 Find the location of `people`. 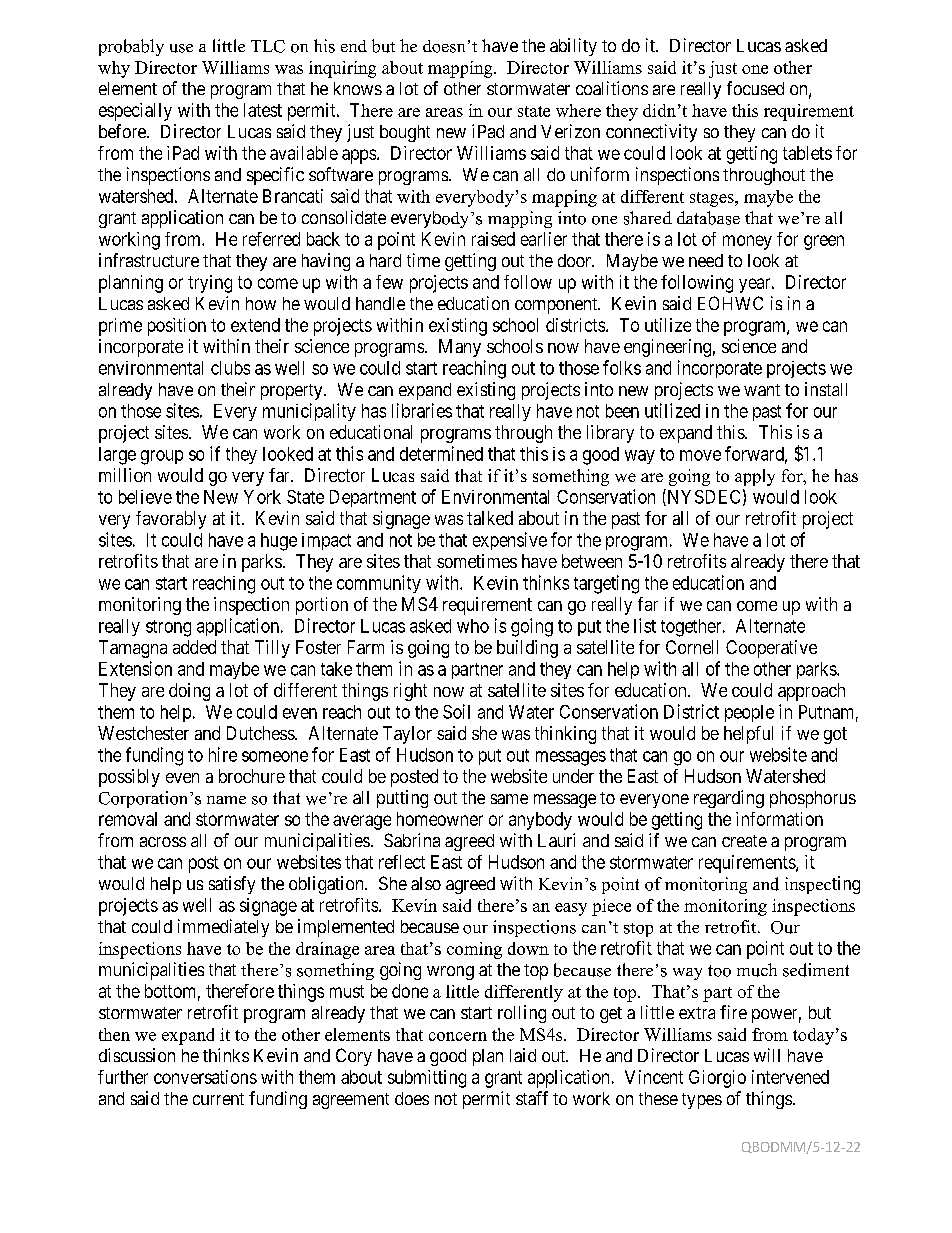

people is located at coordinates (749, 713).
